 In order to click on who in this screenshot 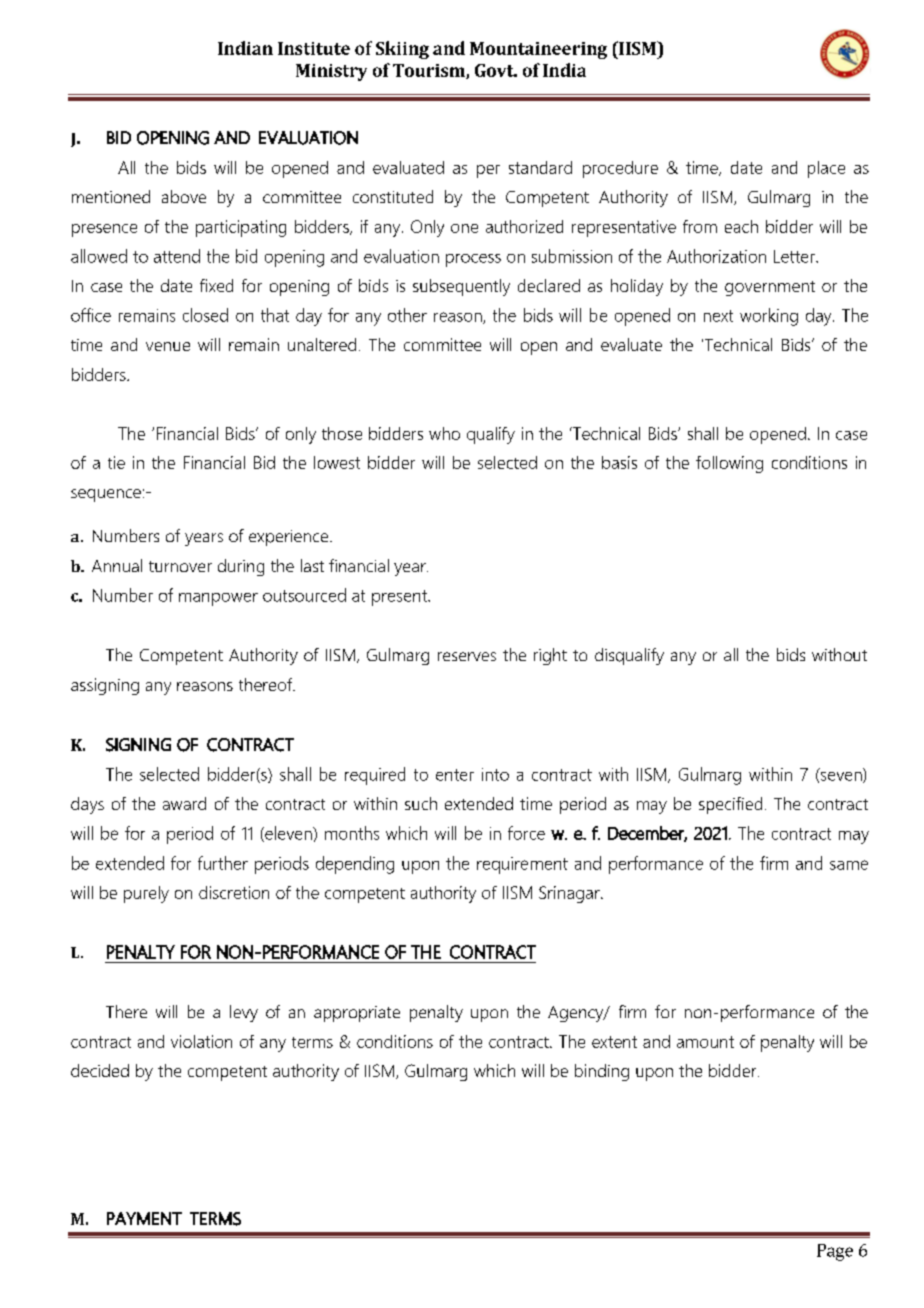, I will do `click(444, 433)`.
